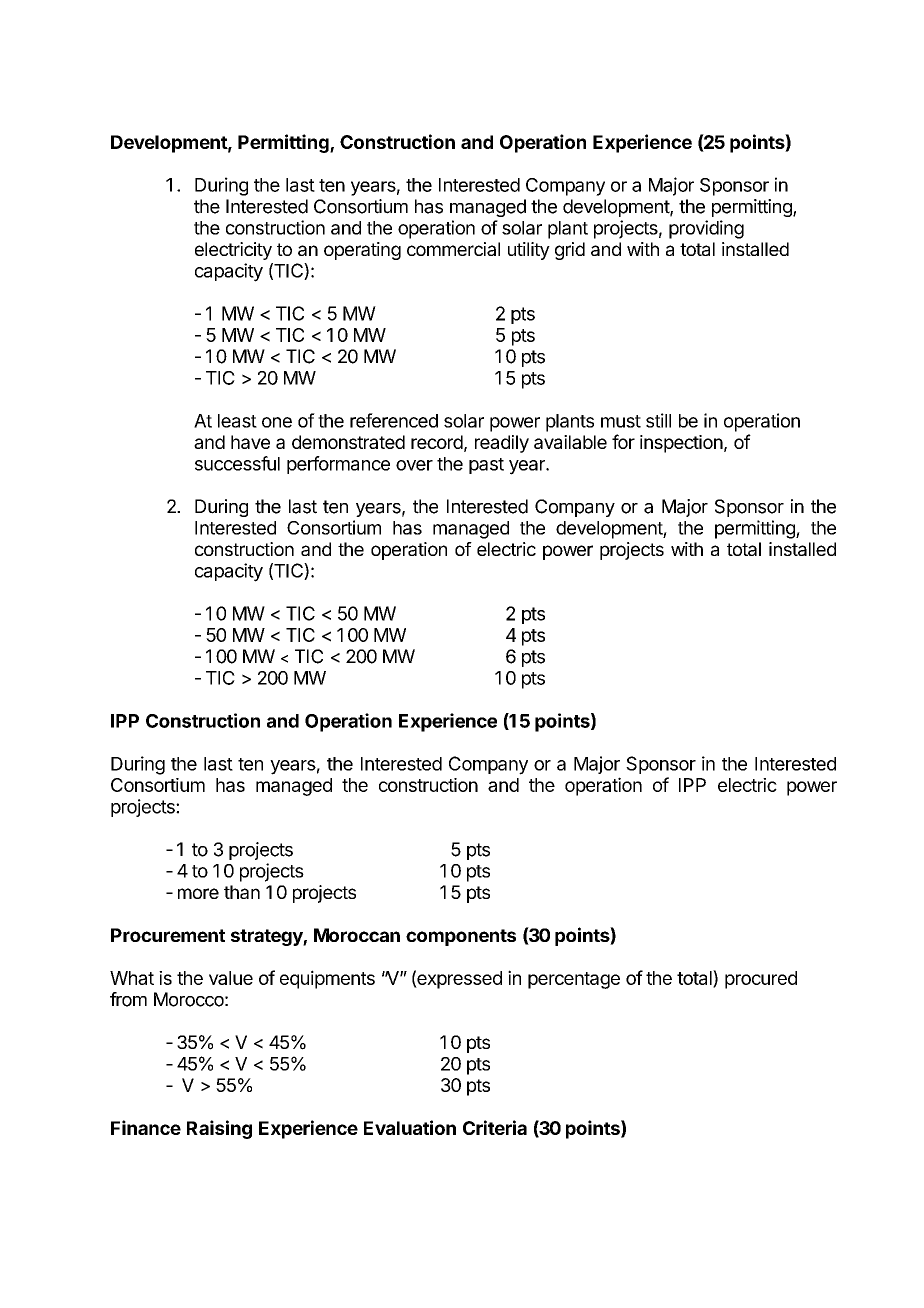  What do you see at coordinates (198, 893) in the screenshot?
I see `more` at bounding box center [198, 893].
